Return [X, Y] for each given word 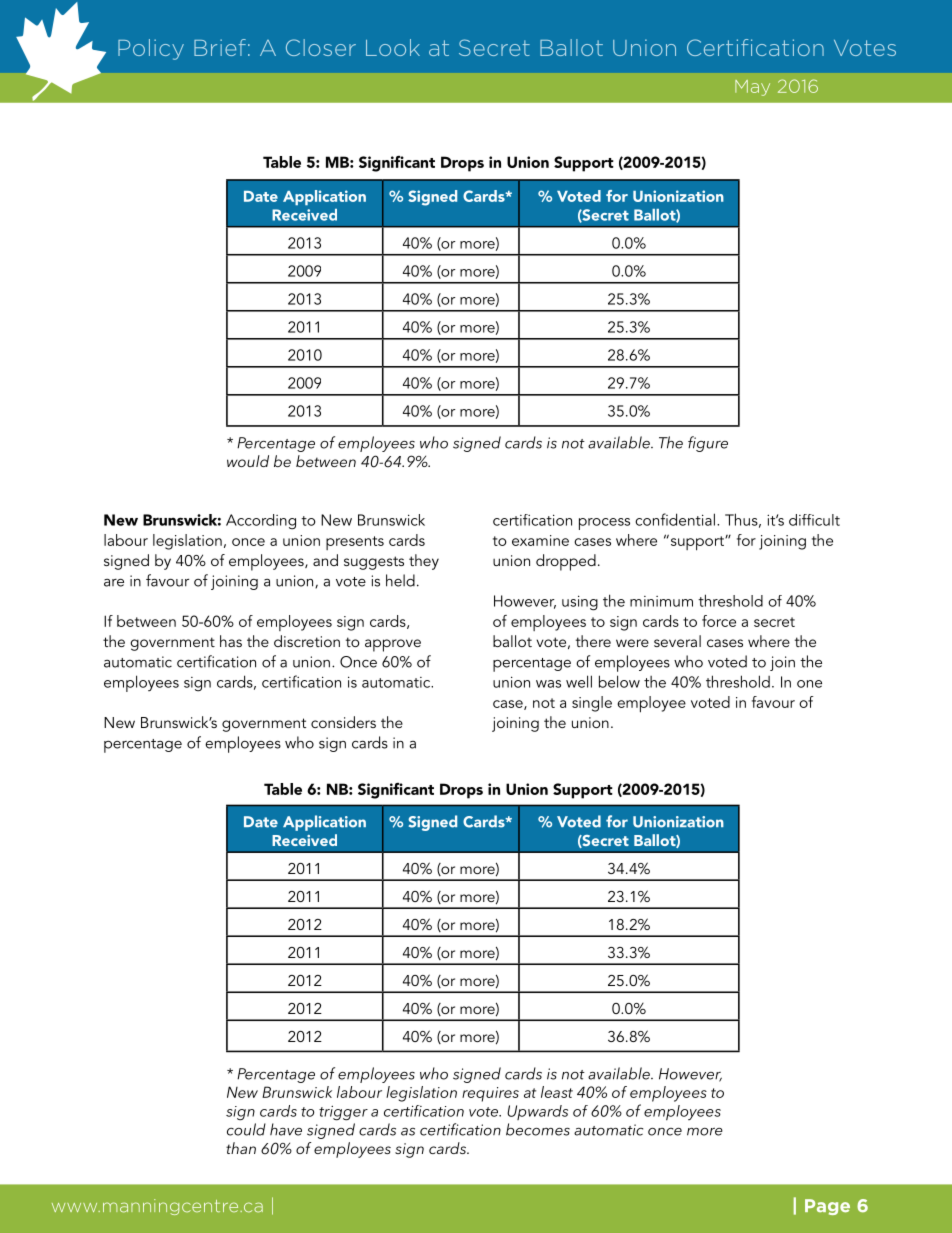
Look [393, 47]
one [809, 684]
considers [343, 722]
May [752, 88]
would [248, 461]
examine [540, 540]
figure [708, 444]
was [548, 684]
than [241, 1148]
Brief [220, 47]
